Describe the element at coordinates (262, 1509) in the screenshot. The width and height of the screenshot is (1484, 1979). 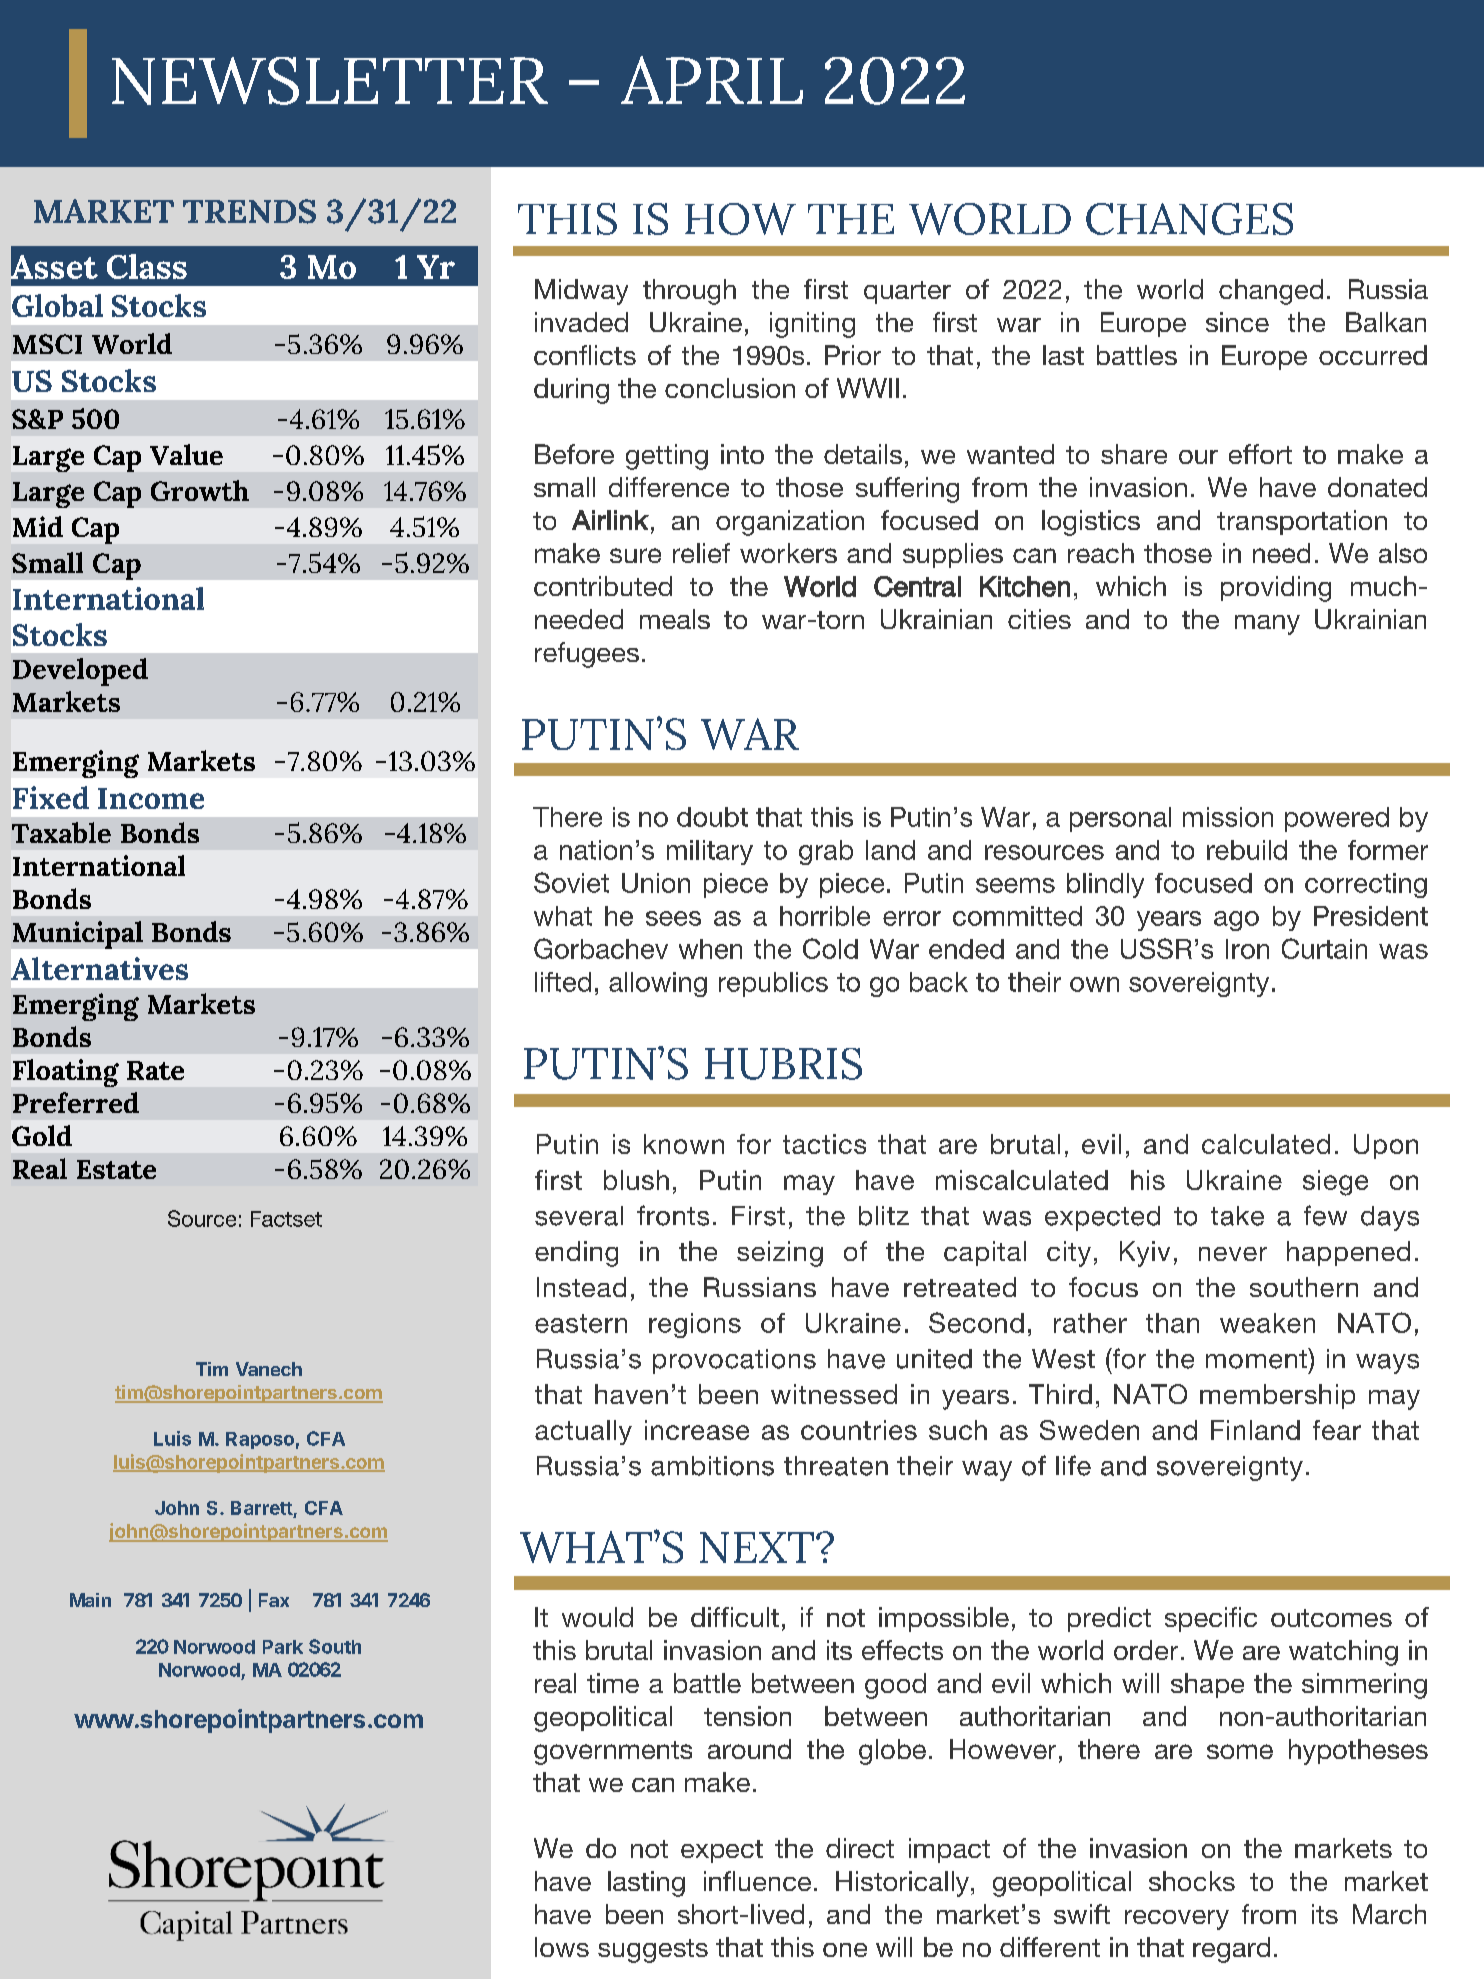
I see `Barrett` at that location.
